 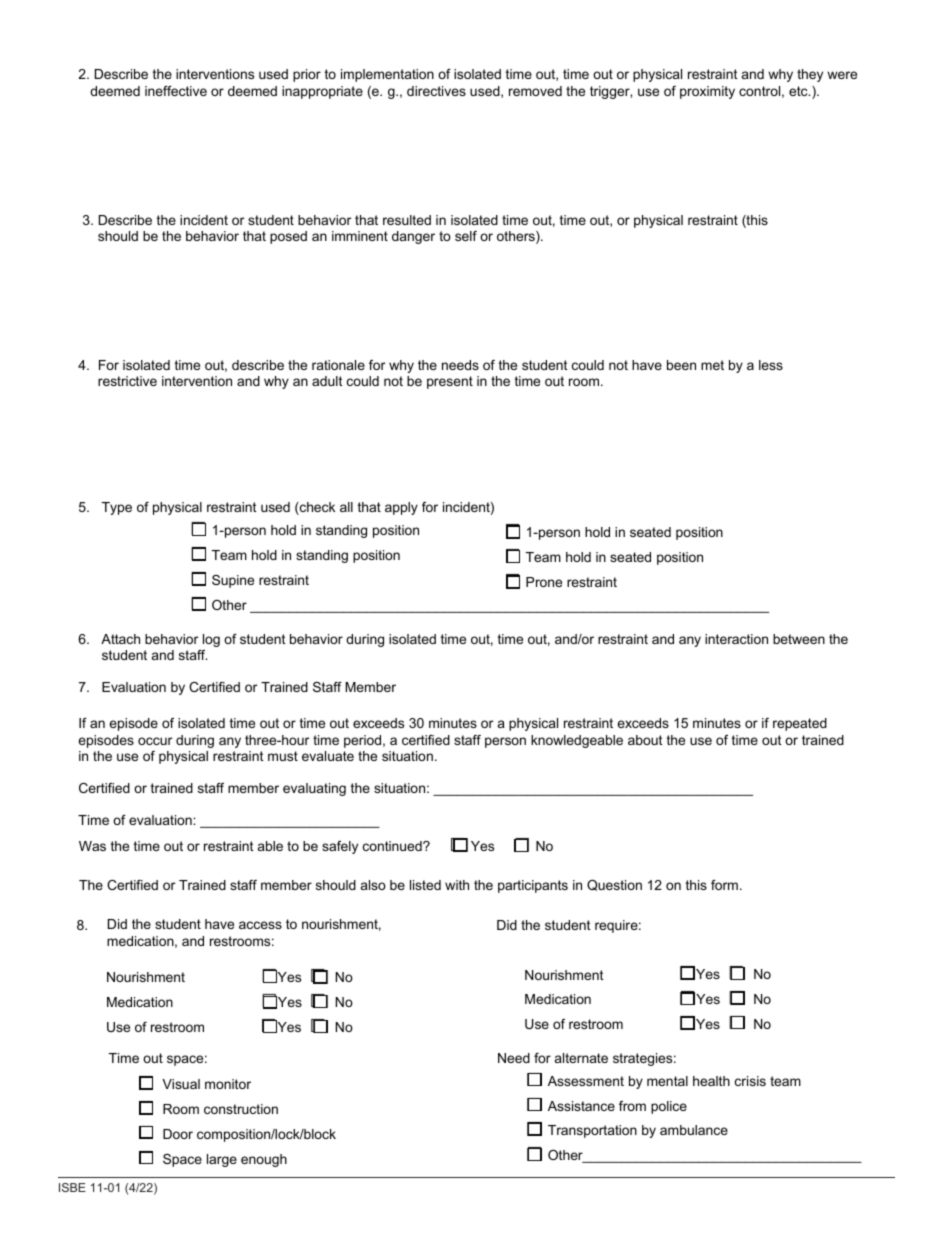 I want to click on directives, so click(x=436, y=91).
